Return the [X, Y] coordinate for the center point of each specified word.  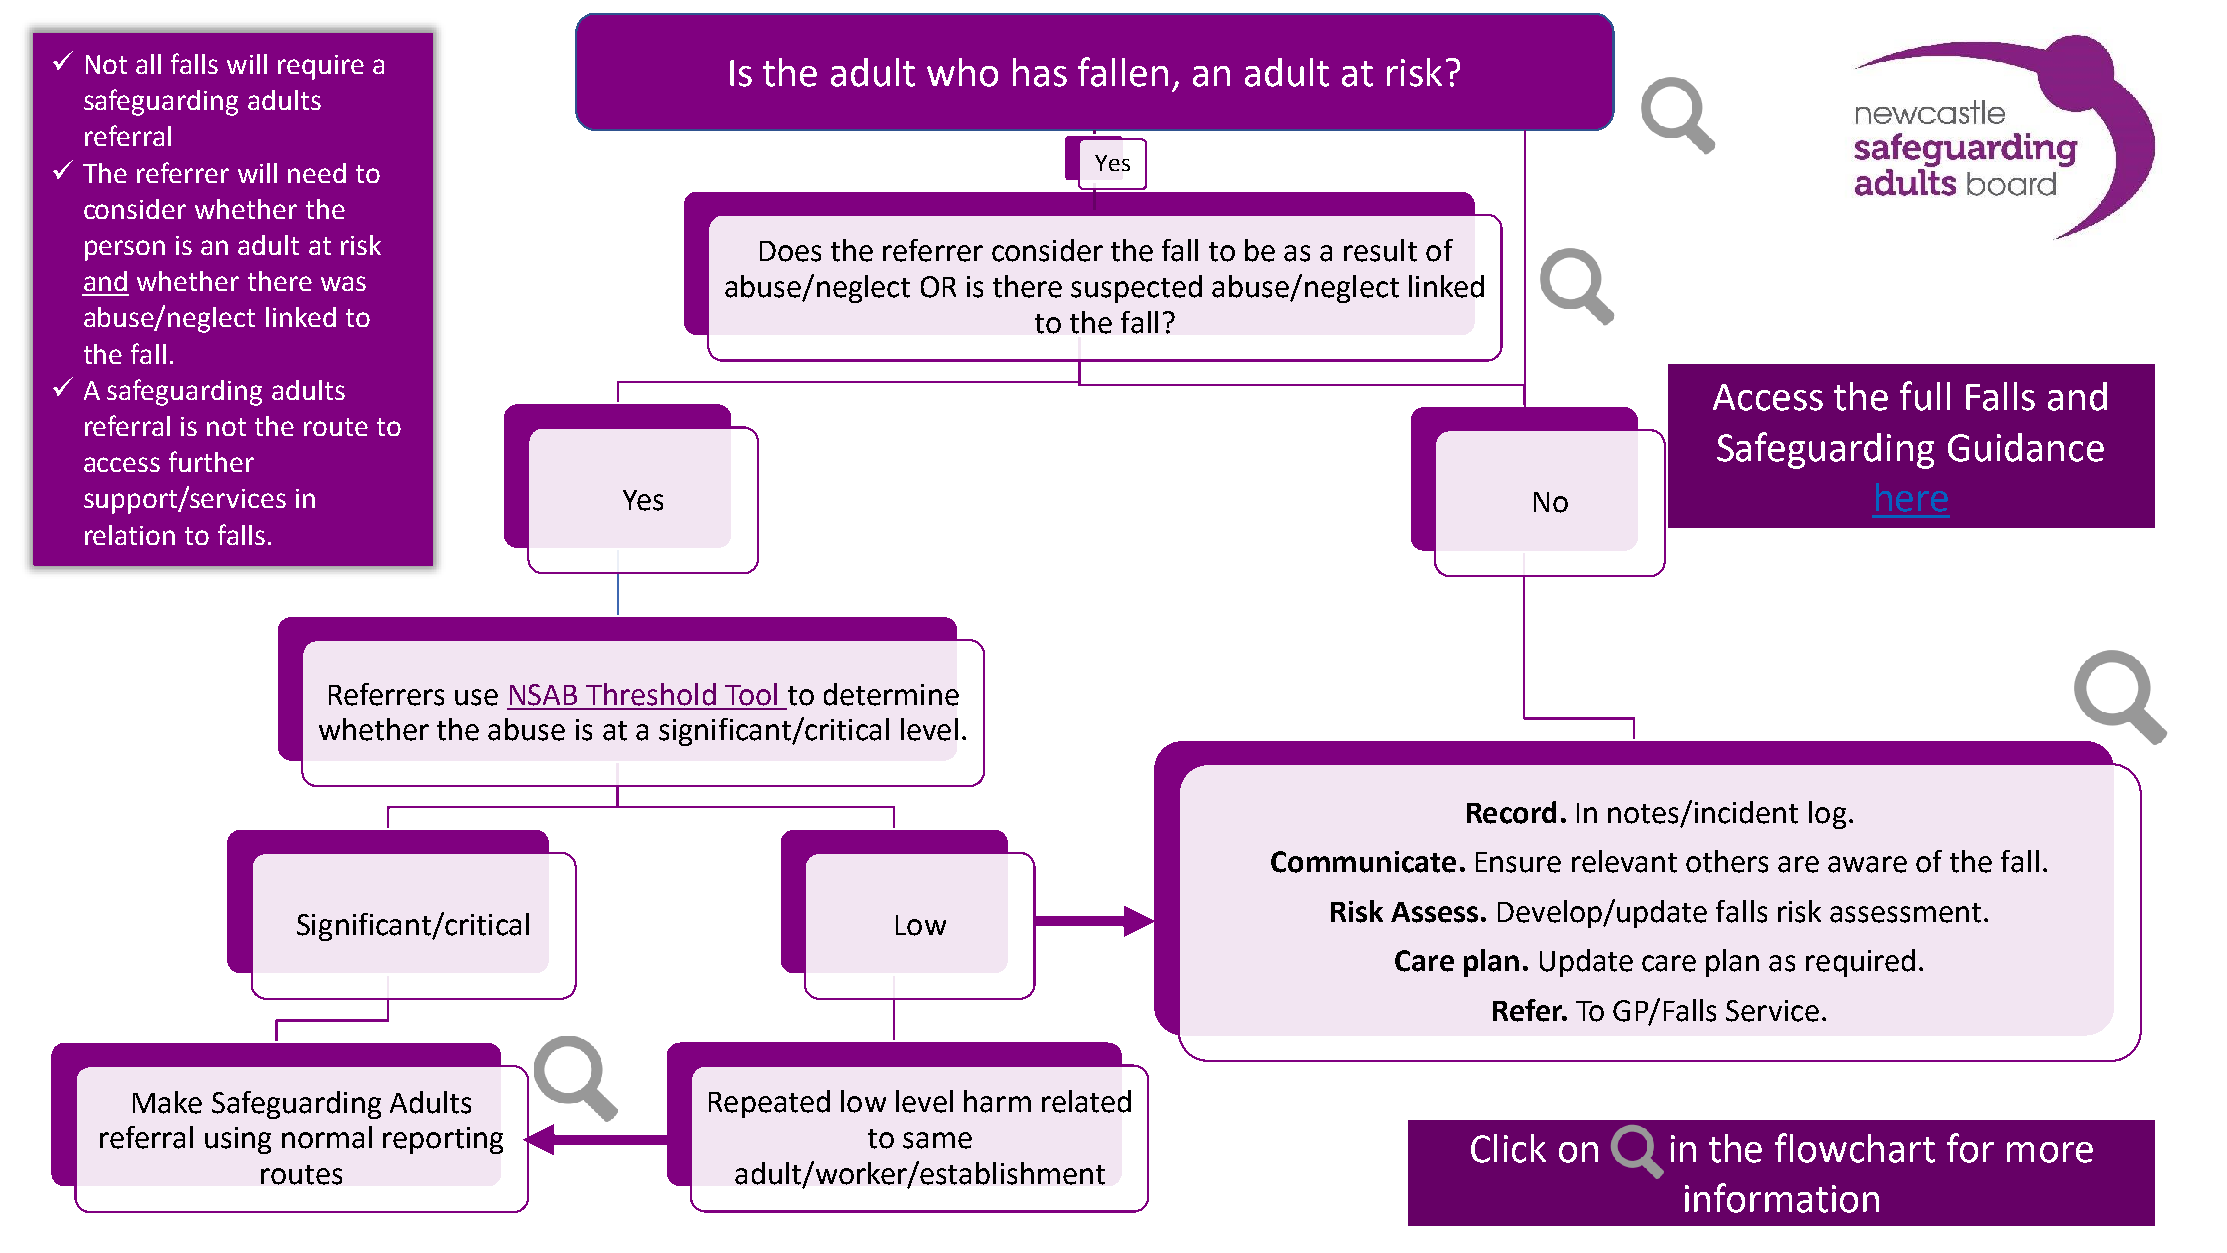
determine [891, 694]
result [1380, 250]
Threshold [651, 694]
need [317, 173]
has [1040, 72]
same [937, 1140]
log [1827, 815]
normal [327, 1137]
